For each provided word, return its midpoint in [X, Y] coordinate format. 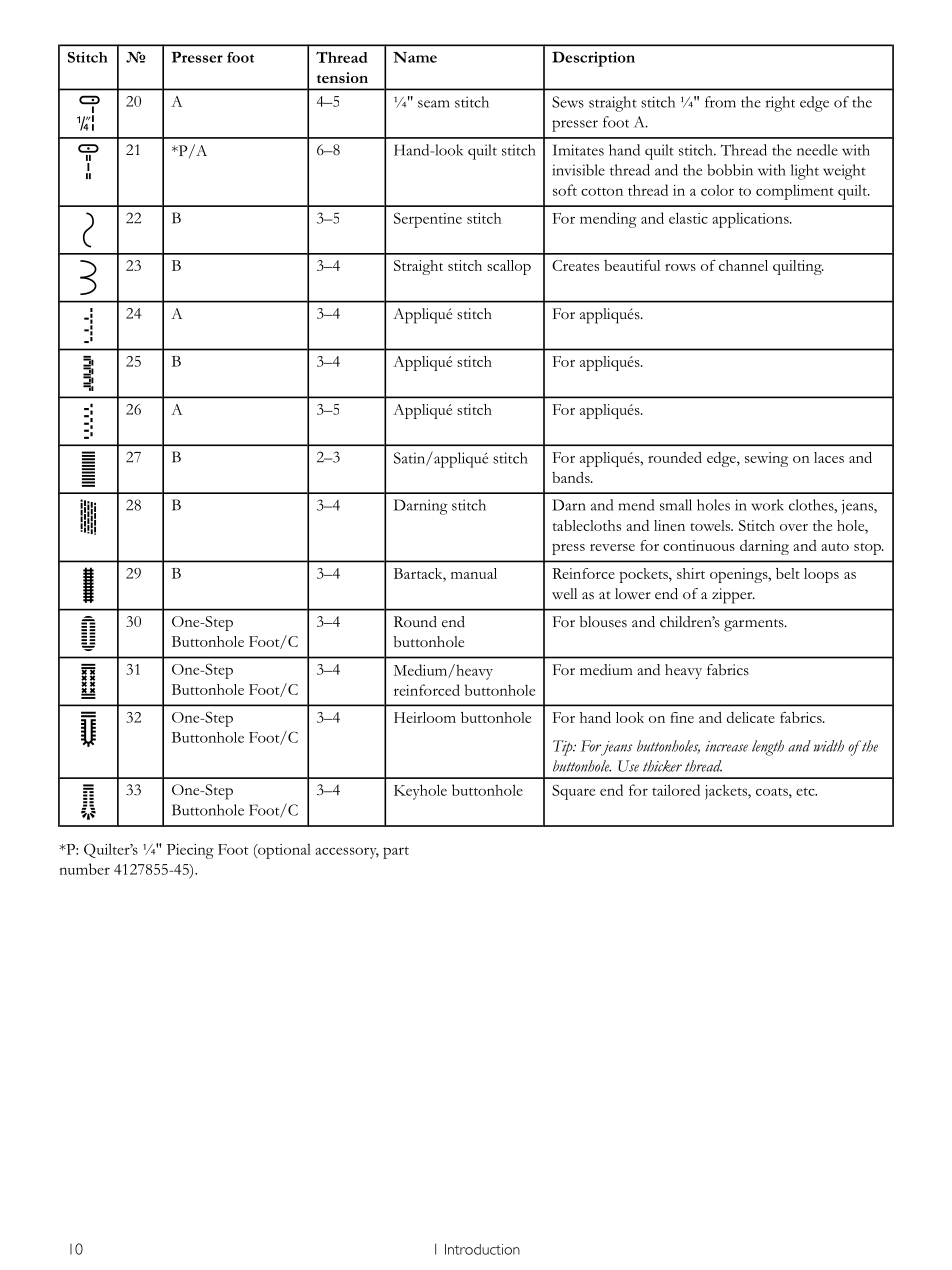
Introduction [482, 1249]
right [780, 104]
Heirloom [425, 717]
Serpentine [428, 220]
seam [434, 104]
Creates [575, 265]
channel [743, 265]
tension [342, 77]
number [84, 869]
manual [474, 573]
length [768, 748]
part [396, 852]
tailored [676, 790]
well [564, 593]
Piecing [190, 851]
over [794, 527]
